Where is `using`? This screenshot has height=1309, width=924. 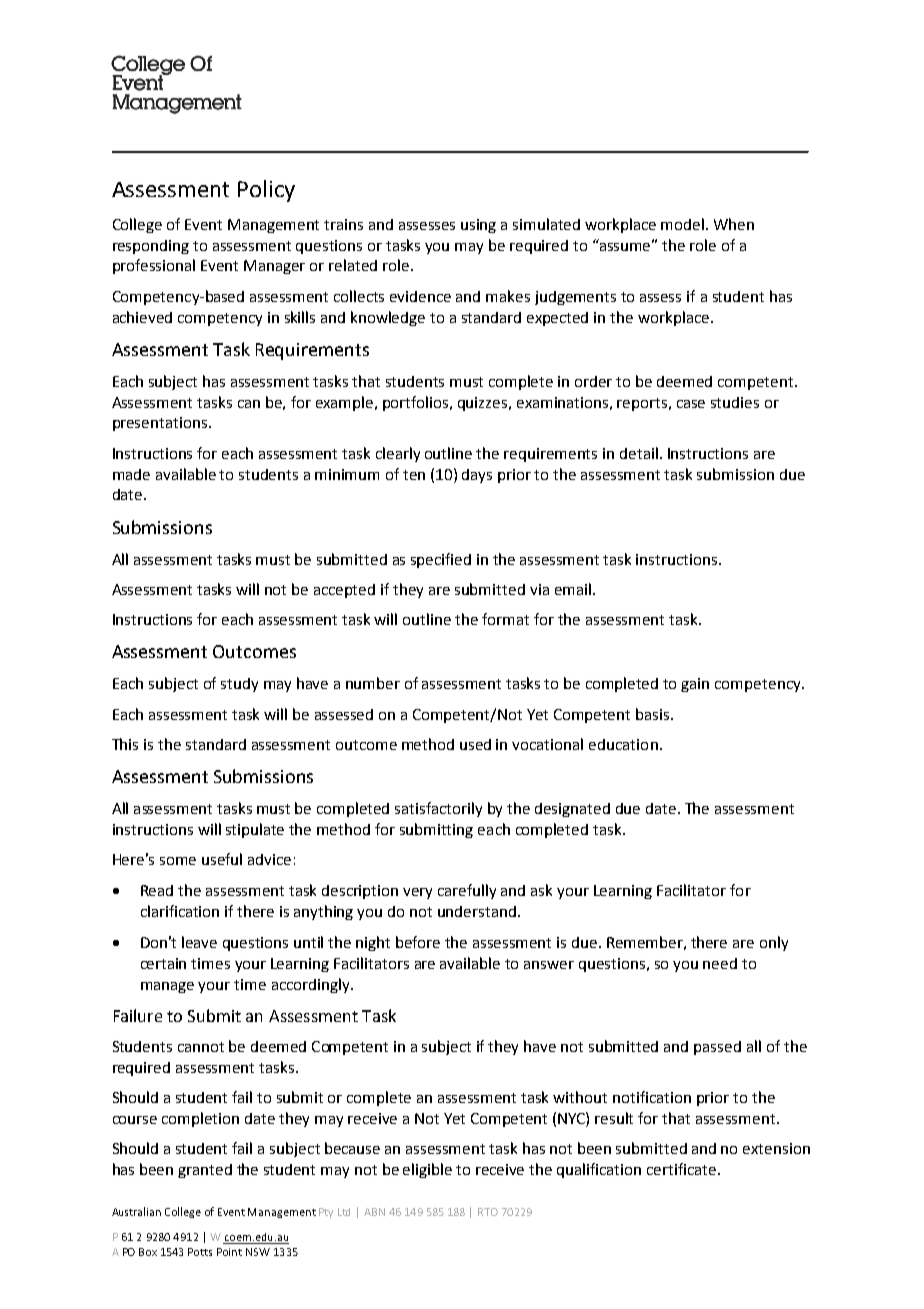 using is located at coordinates (478, 226).
